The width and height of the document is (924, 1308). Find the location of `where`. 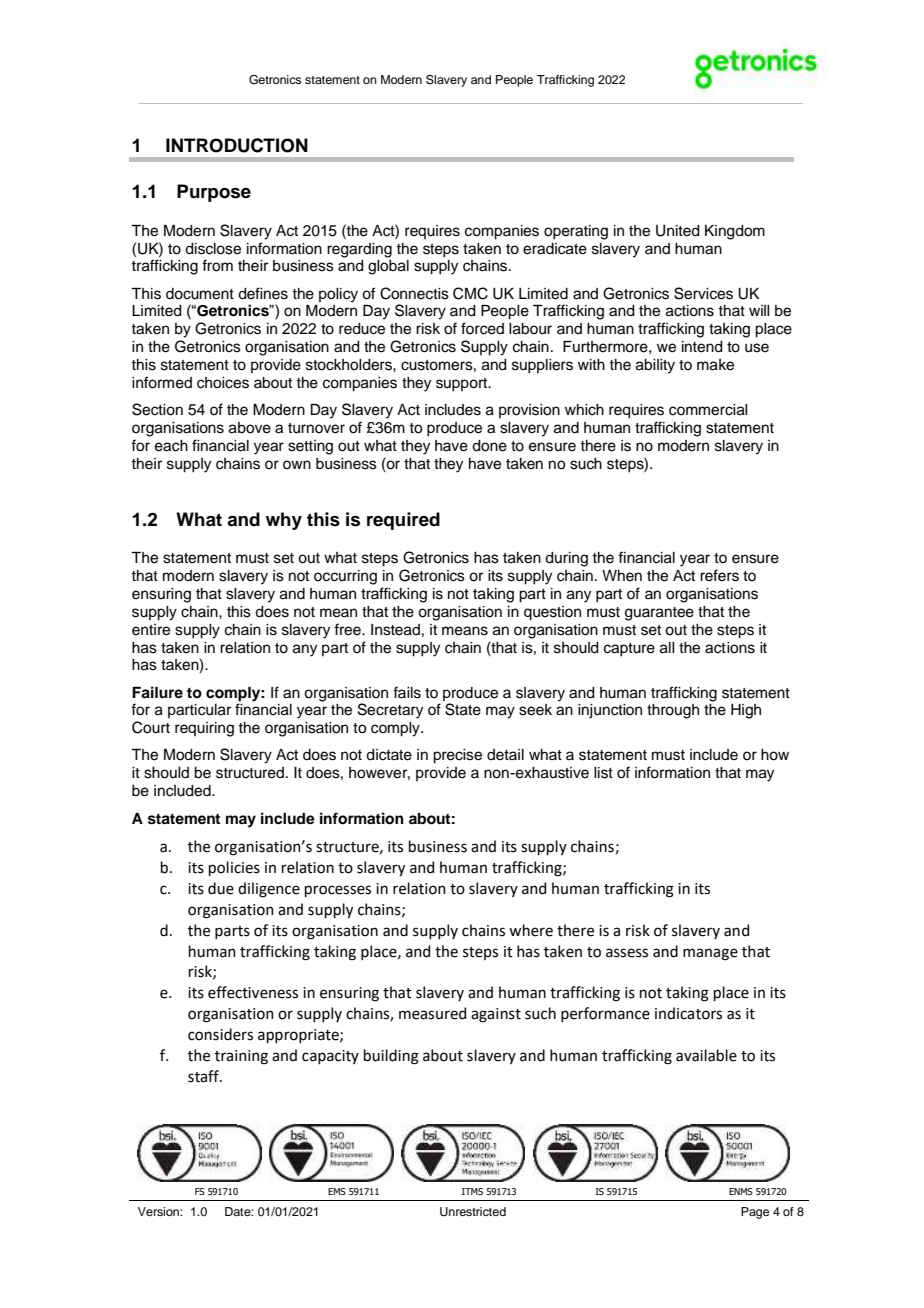

where is located at coordinates (531, 930).
